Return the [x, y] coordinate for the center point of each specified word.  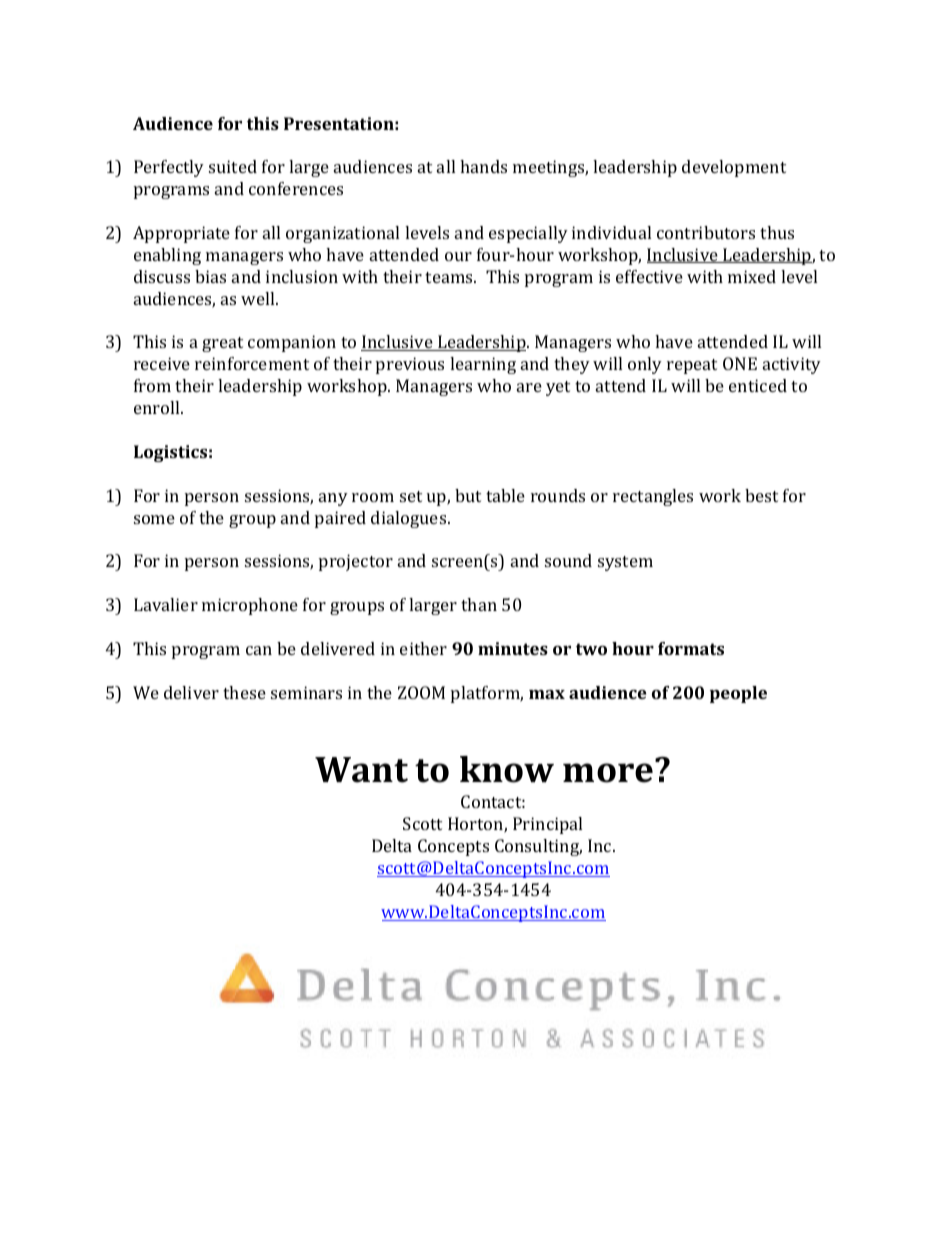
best [761, 495]
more [608, 773]
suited [233, 166]
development [734, 168]
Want [361, 770]
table [505, 495]
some [154, 519]
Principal [547, 825]
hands [483, 166]
